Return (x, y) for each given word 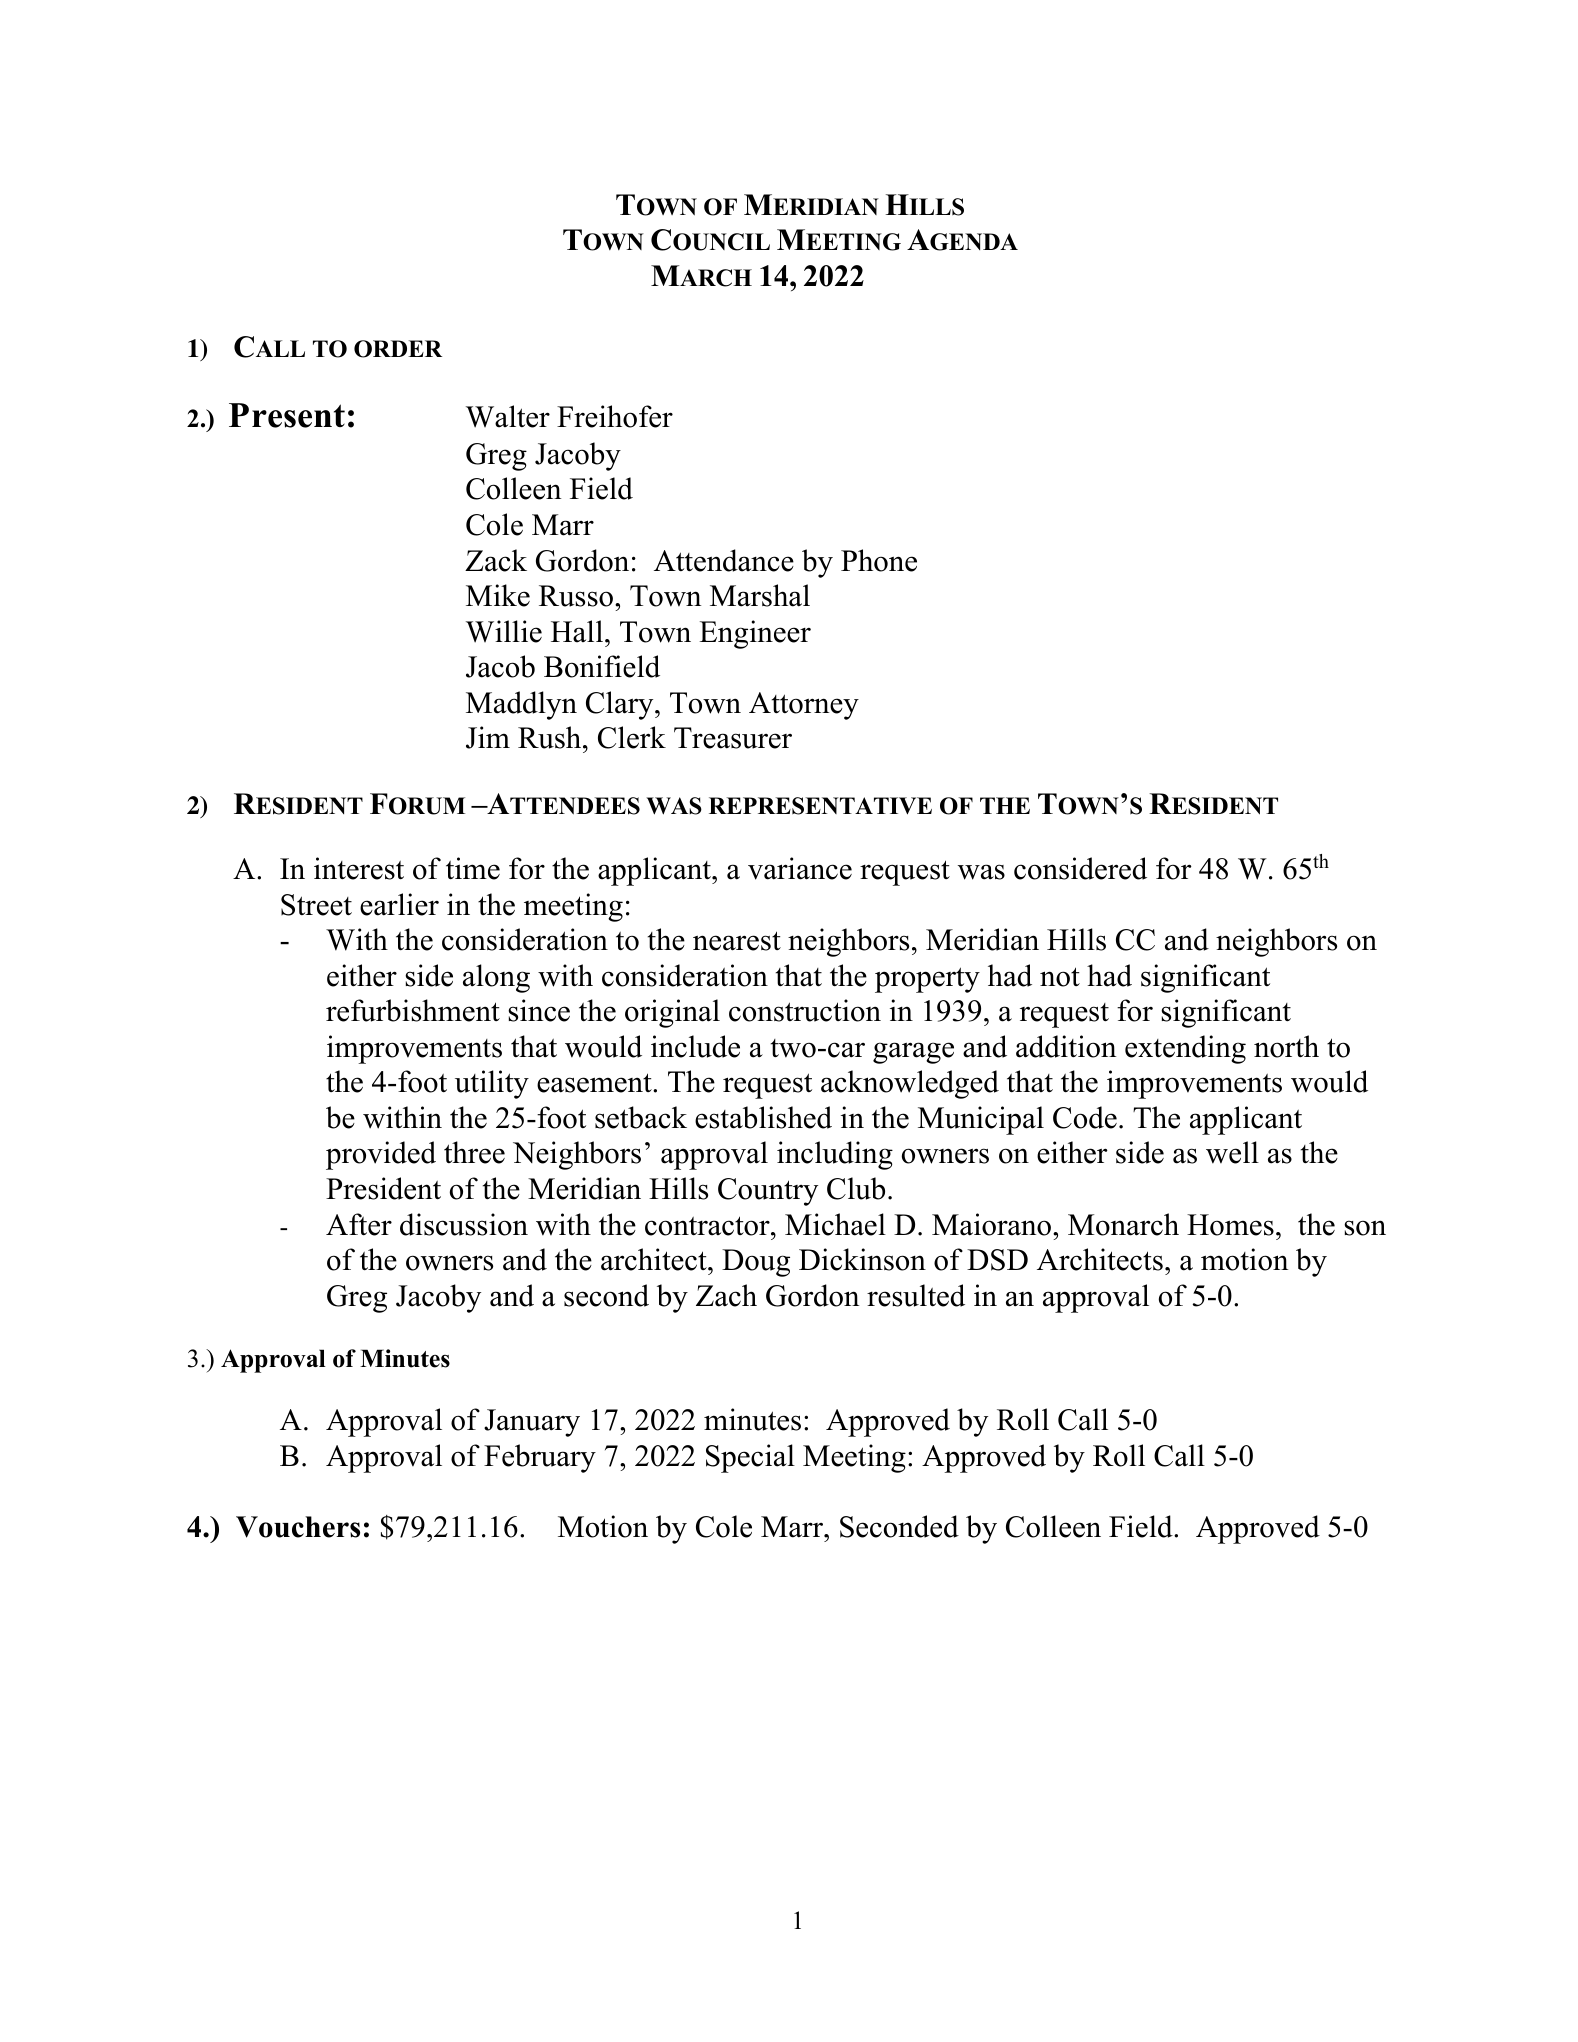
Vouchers (298, 1527)
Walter (508, 416)
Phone (879, 560)
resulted (916, 1295)
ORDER (398, 349)
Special (750, 1458)
